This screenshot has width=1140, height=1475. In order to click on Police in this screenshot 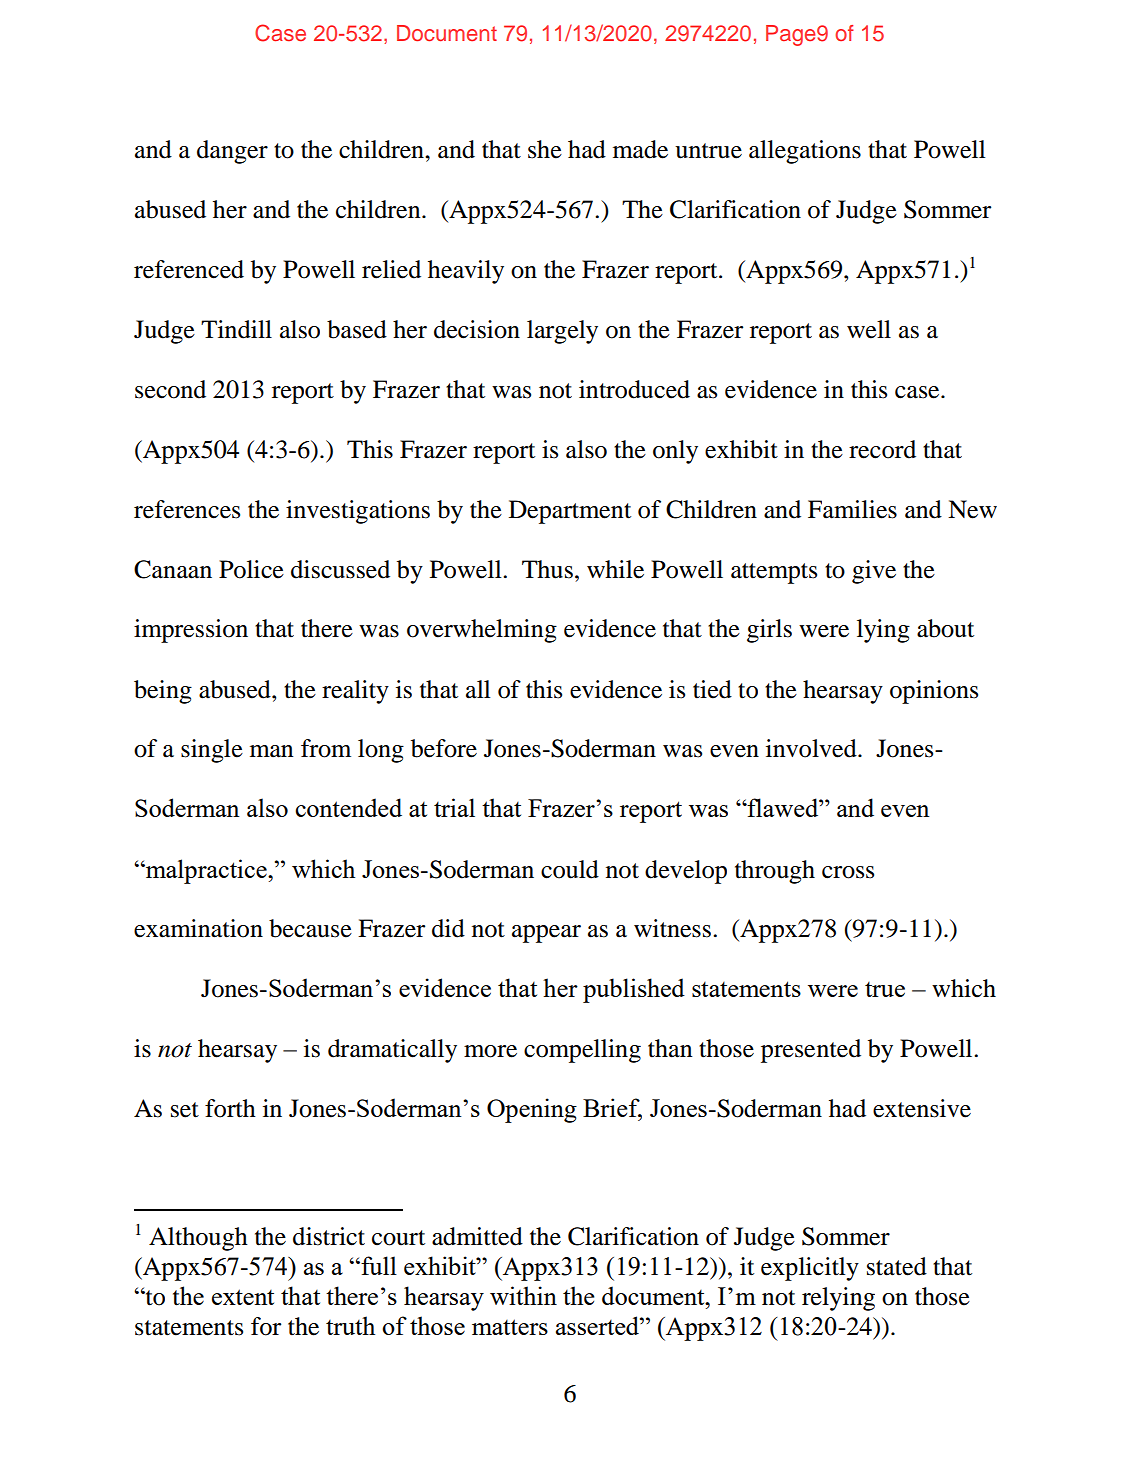, I will do `click(251, 569)`.
